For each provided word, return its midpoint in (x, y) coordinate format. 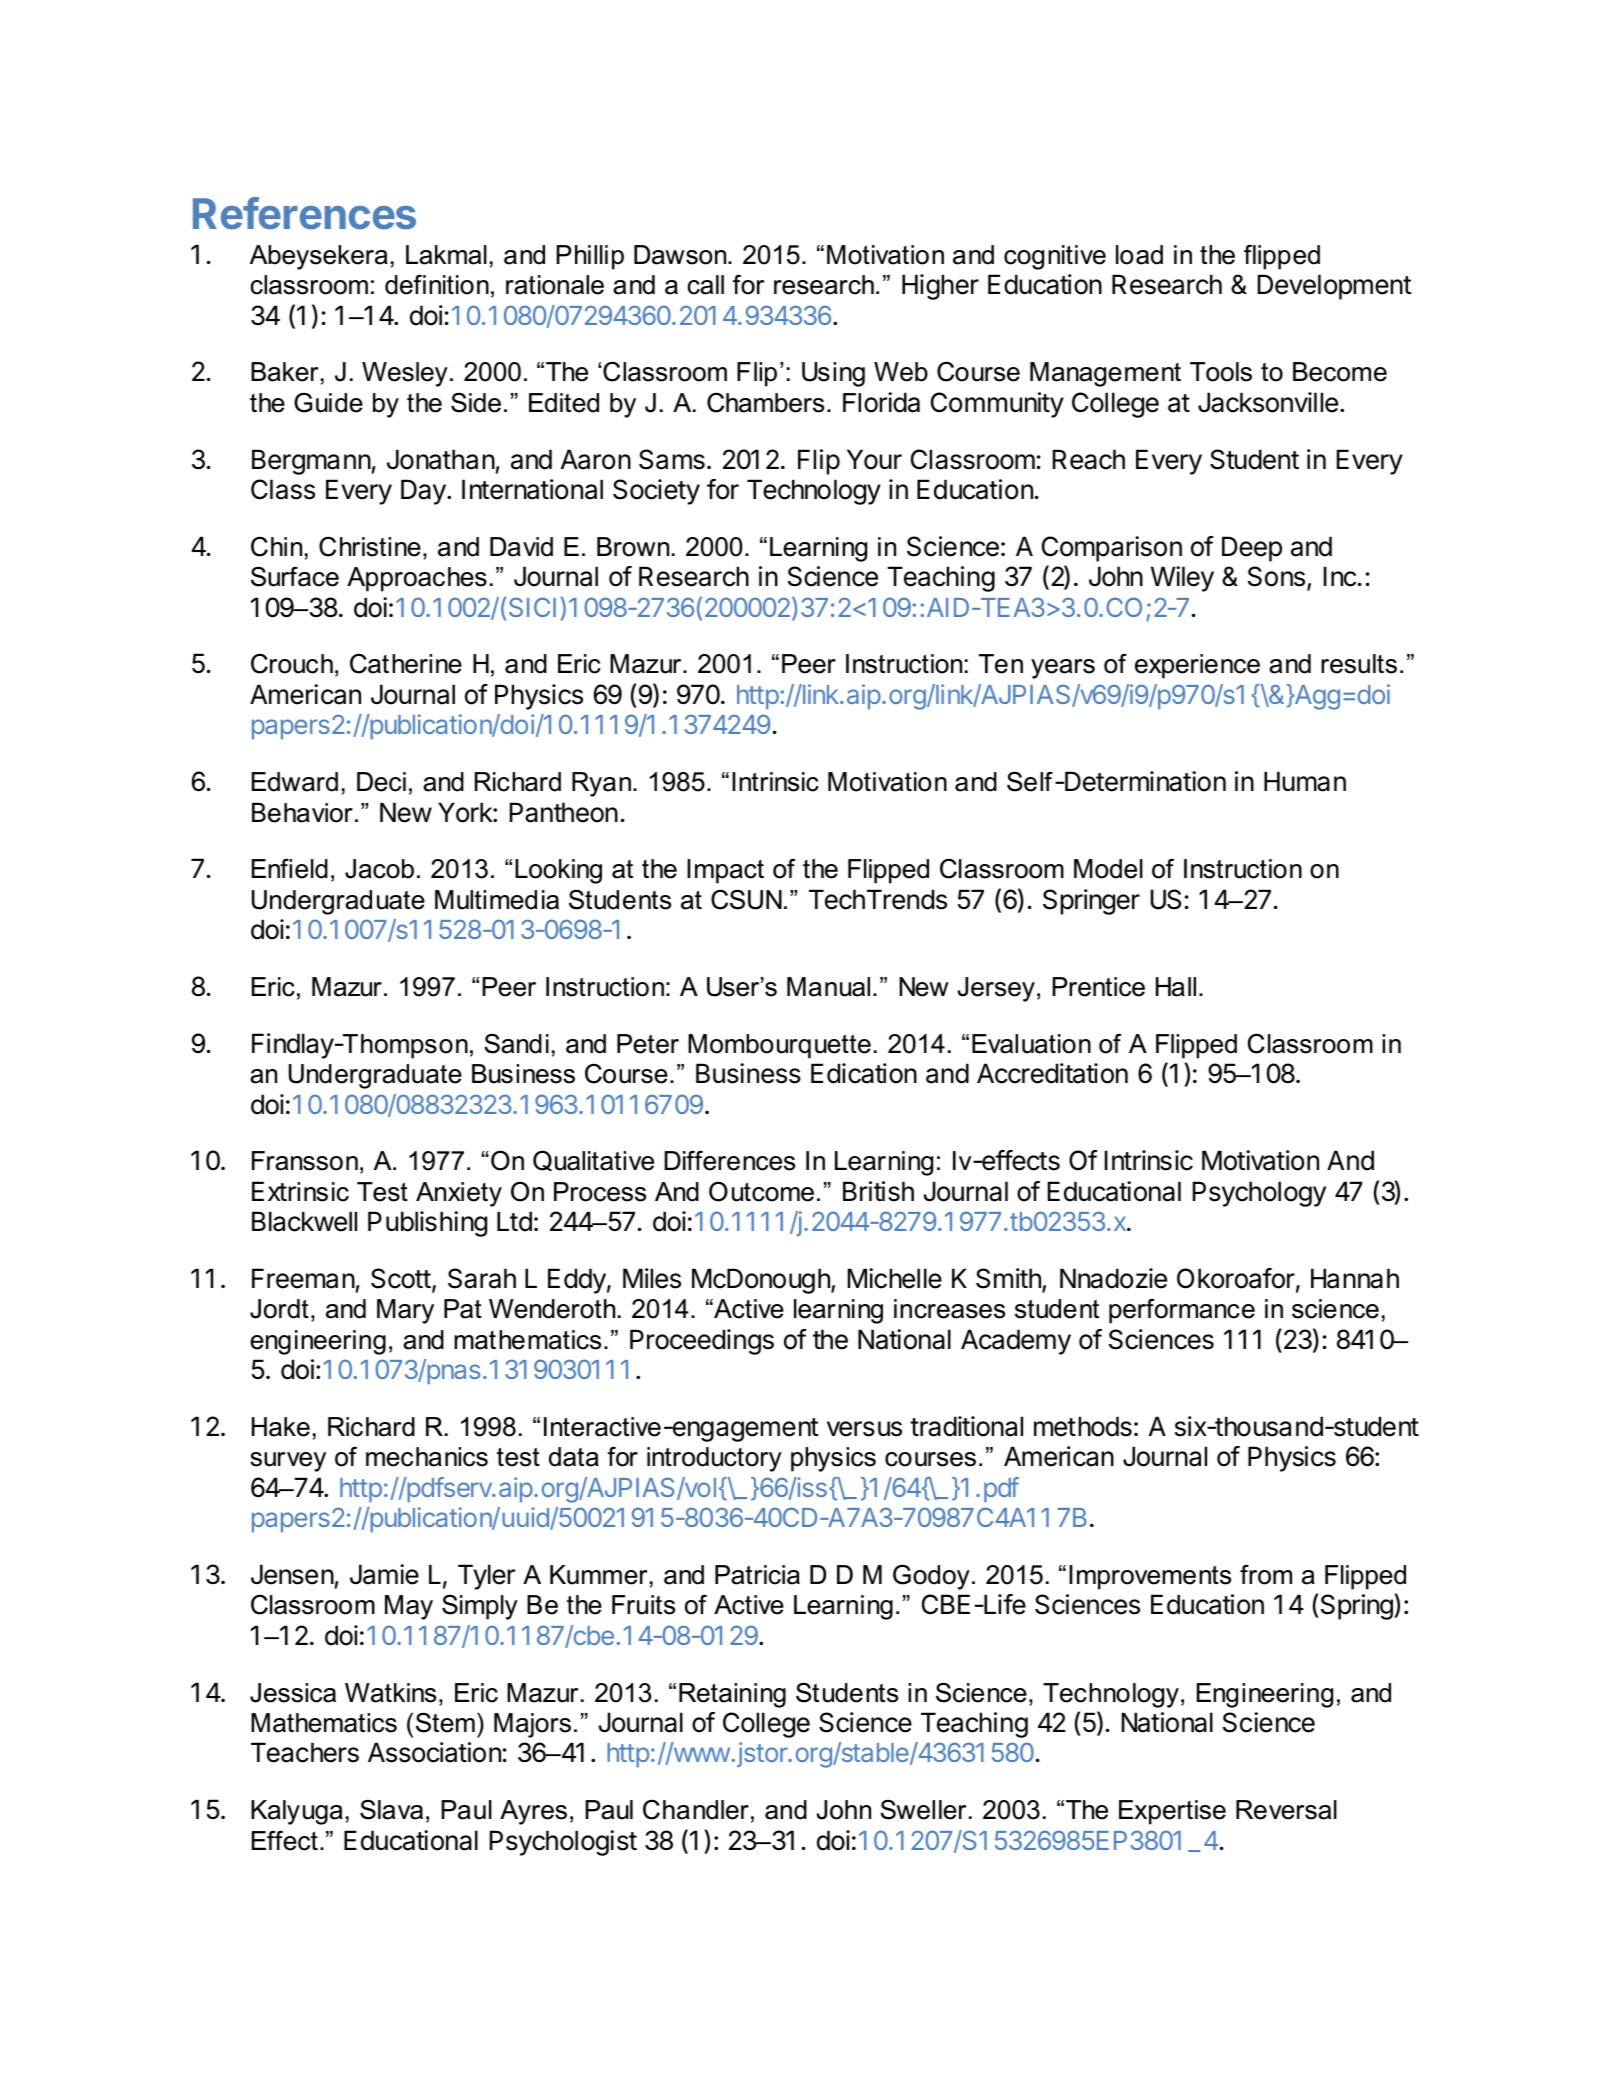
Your (874, 459)
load (1139, 255)
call (705, 285)
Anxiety (459, 1194)
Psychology (1259, 1194)
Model (1108, 869)
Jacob (379, 869)
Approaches (417, 579)
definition (437, 284)
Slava (391, 1810)
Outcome (761, 1191)
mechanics (427, 1457)
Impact (725, 871)
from (1266, 1575)
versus (864, 1429)
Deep (1252, 549)
